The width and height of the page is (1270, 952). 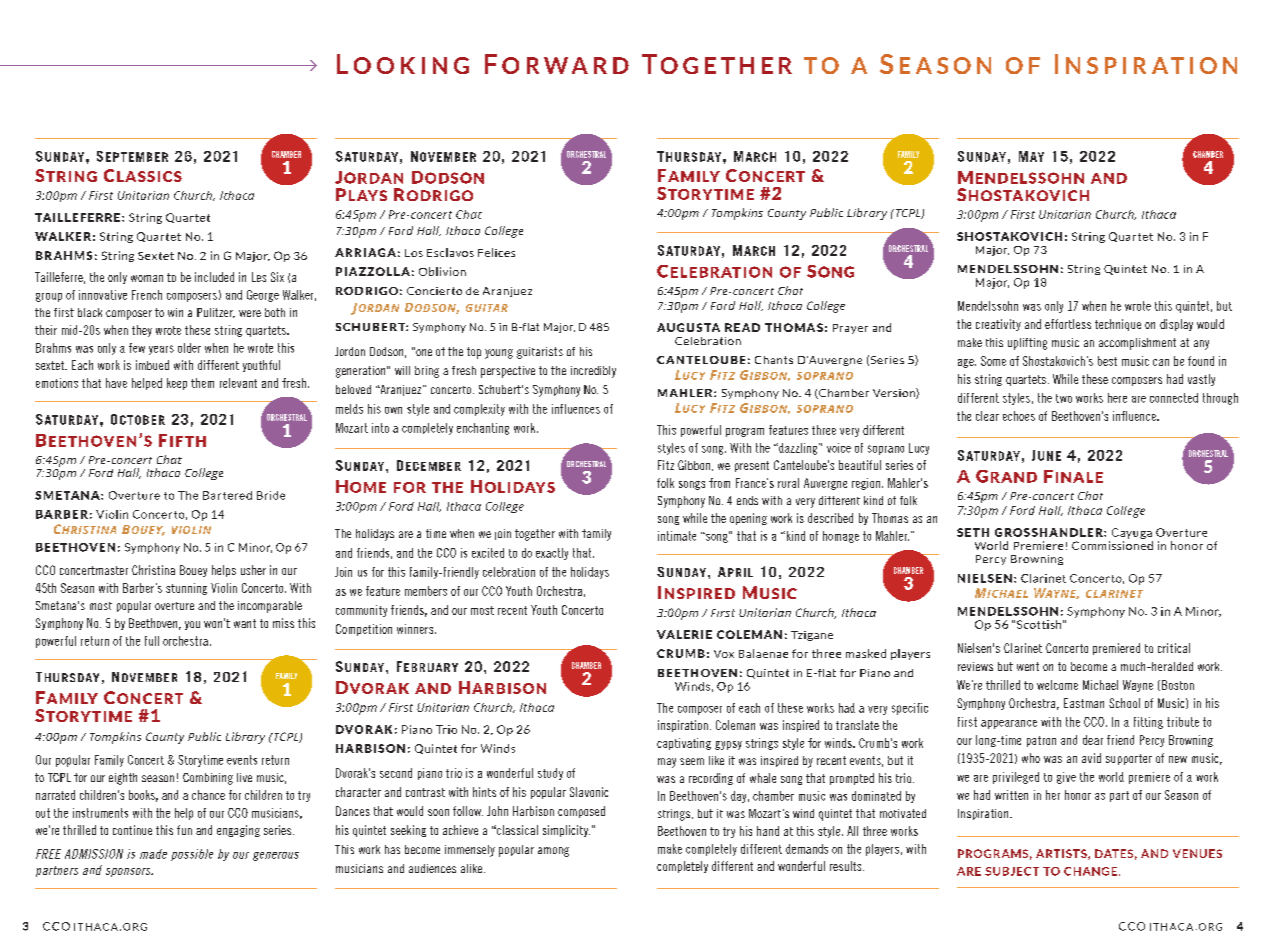 I want to click on among, so click(x=553, y=852).
